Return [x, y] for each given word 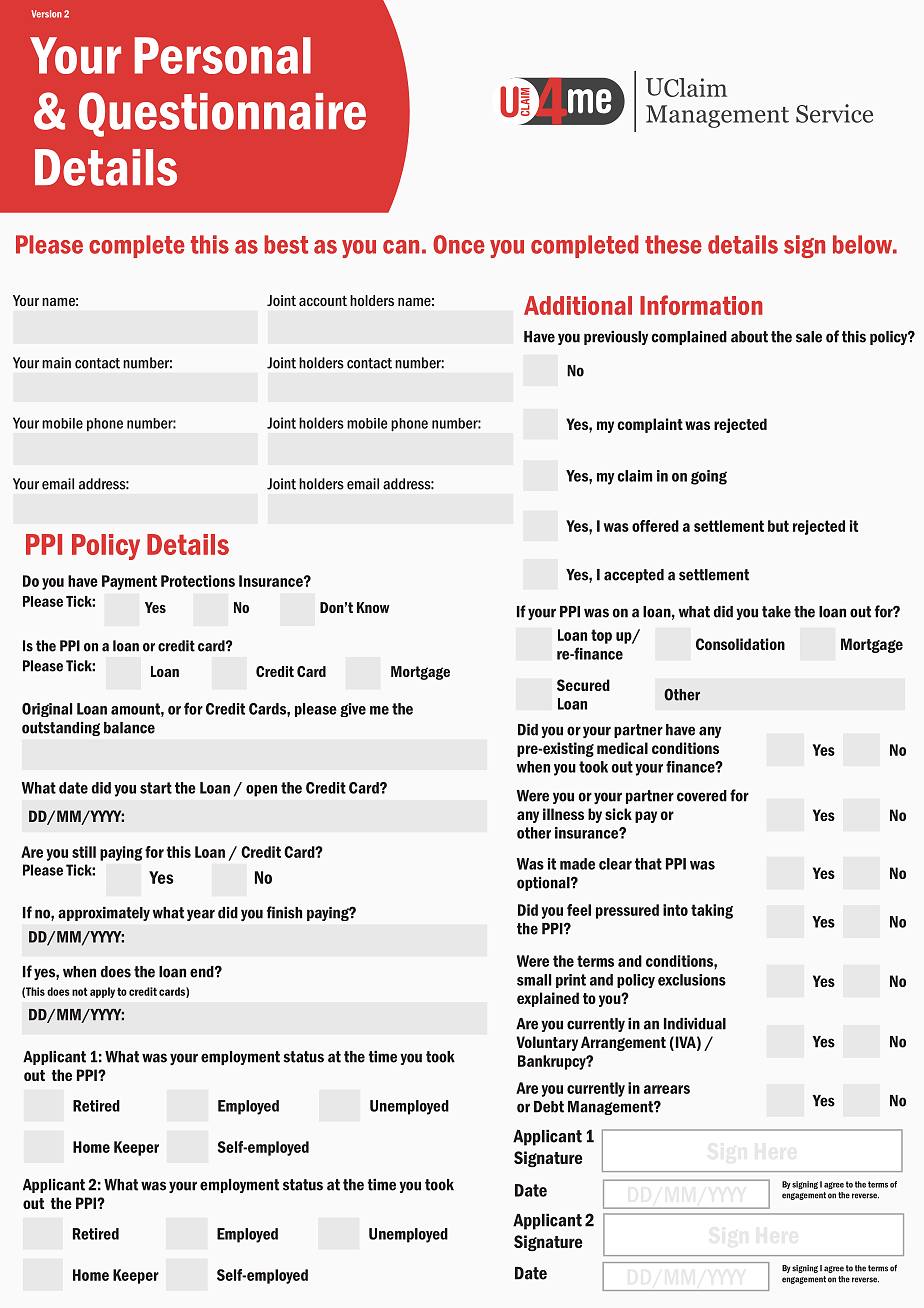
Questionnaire [222, 114]
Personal [223, 55]
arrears [667, 1089]
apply [102, 992]
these [673, 244]
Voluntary [547, 1043]
